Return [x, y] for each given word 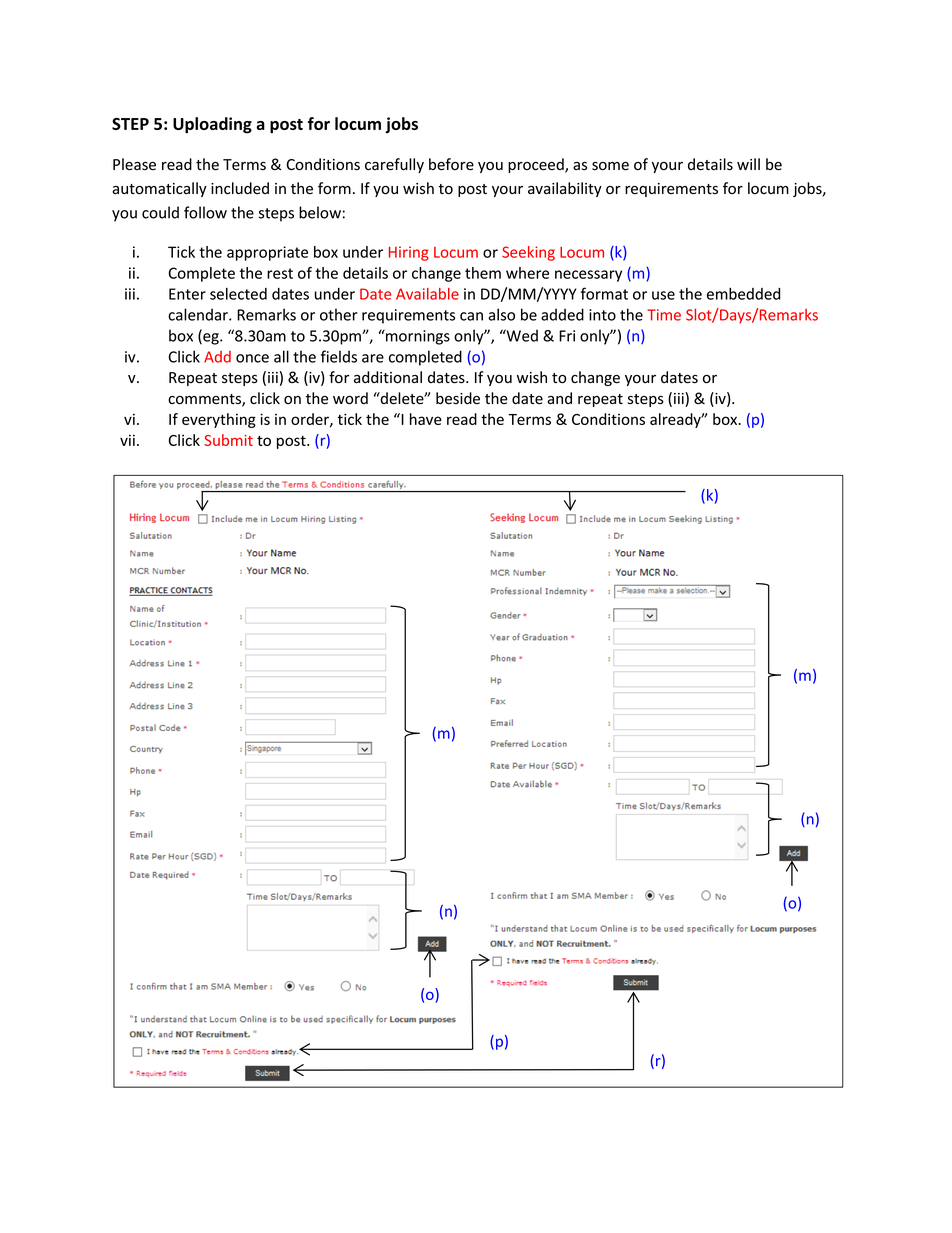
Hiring [409, 253]
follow [205, 212]
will [748, 164]
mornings [417, 337]
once [252, 358]
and [559, 398]
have [426, 419]
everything [219, 420]
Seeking [528, 253]
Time [664, 315]
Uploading [212, 125]
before [451, 164]
